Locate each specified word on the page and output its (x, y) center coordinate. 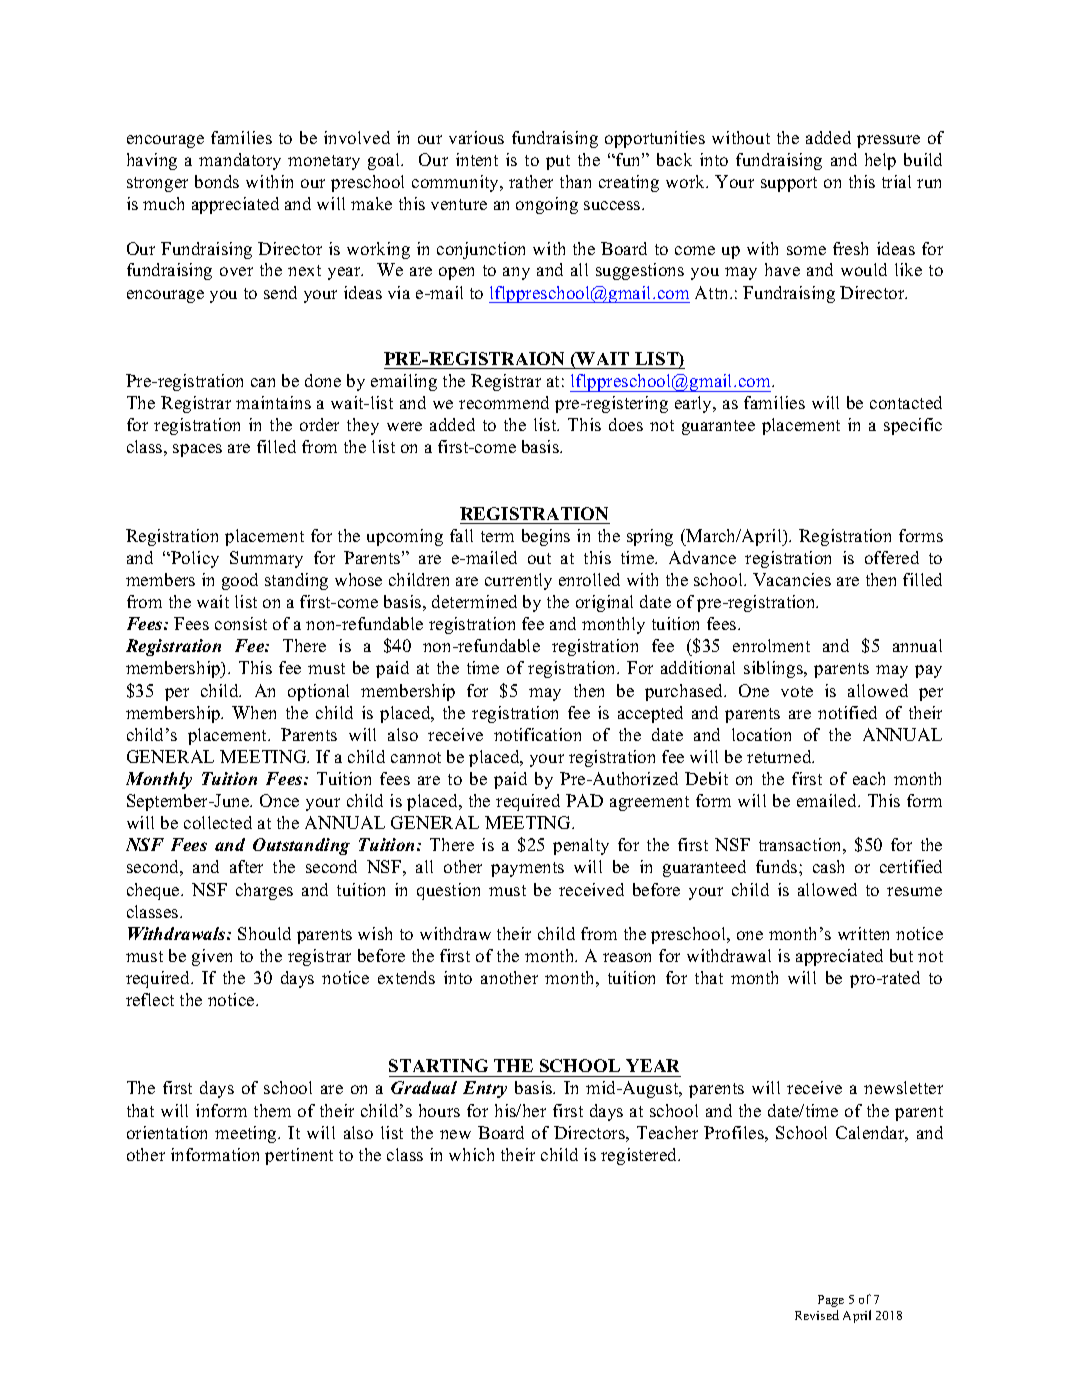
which (471, 1154)
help (880, 161)
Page (831, 1301)
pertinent (299, 1156)
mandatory (240, 161)
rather (531, 181)
